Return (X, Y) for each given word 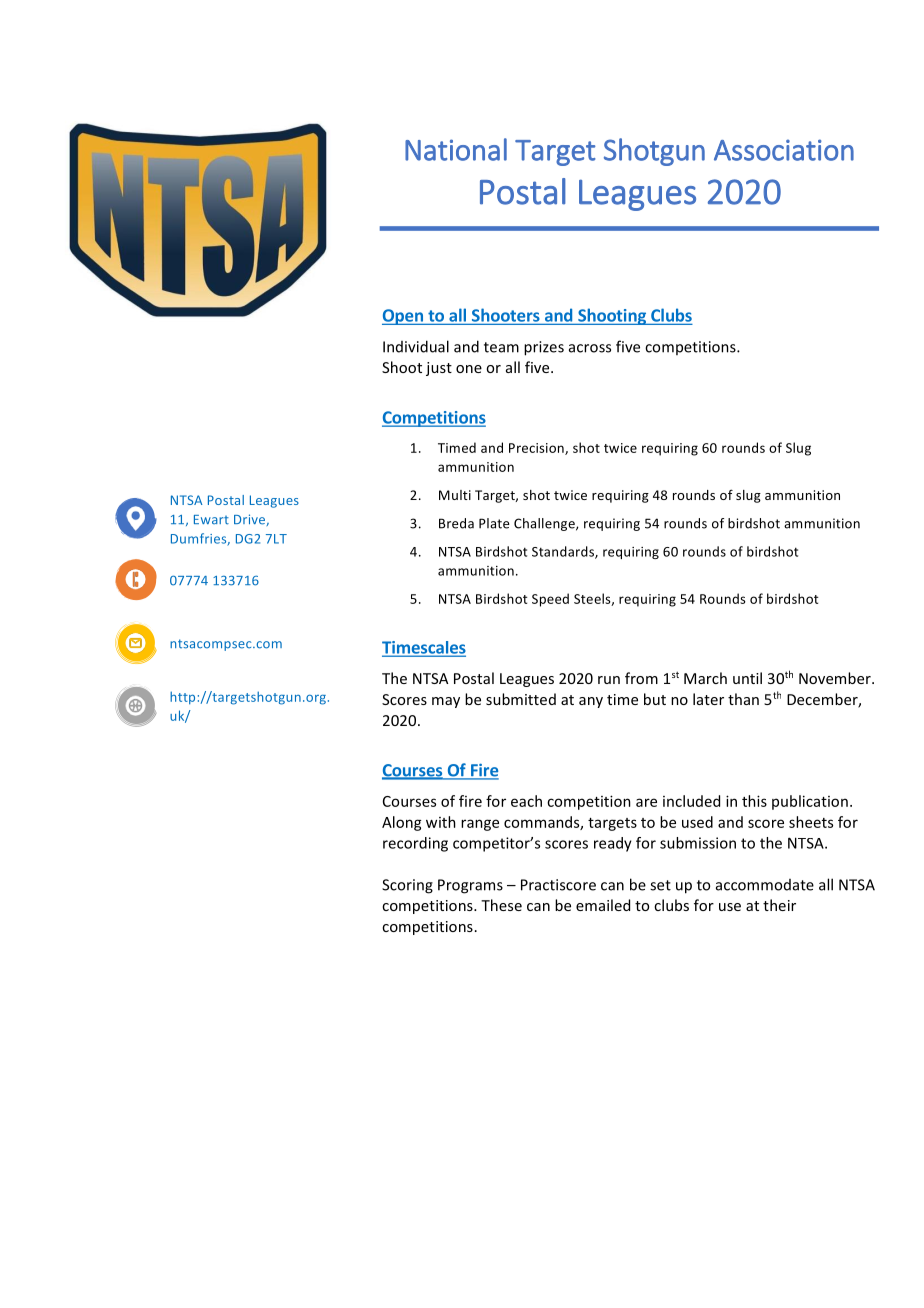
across (590, 348)
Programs (470, 886)
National (456, 149)
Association (784, 150)
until (747, 678)
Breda (456, 523)
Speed (550, 600)
